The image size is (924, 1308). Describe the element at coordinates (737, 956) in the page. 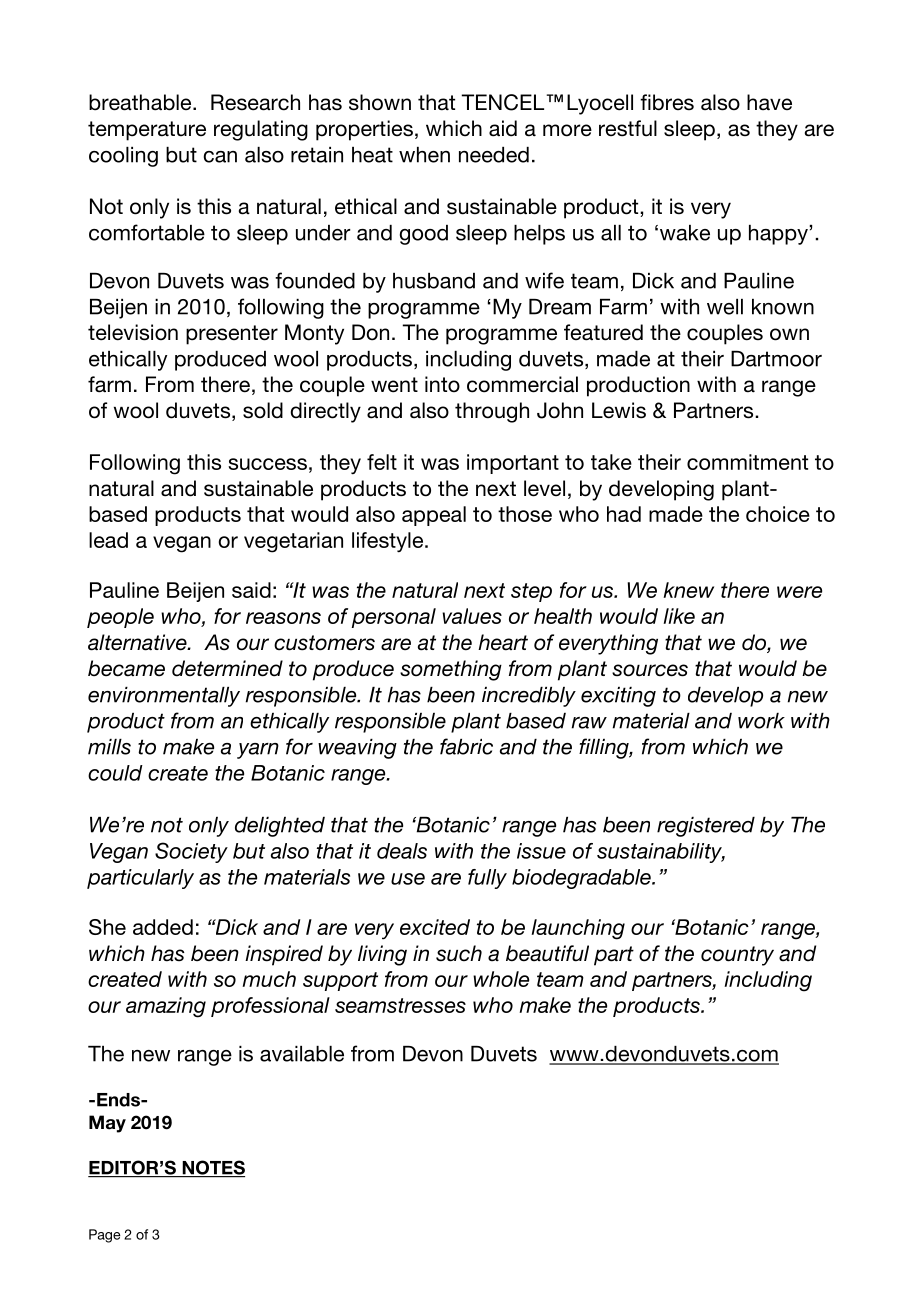

I see `country` at that location.
